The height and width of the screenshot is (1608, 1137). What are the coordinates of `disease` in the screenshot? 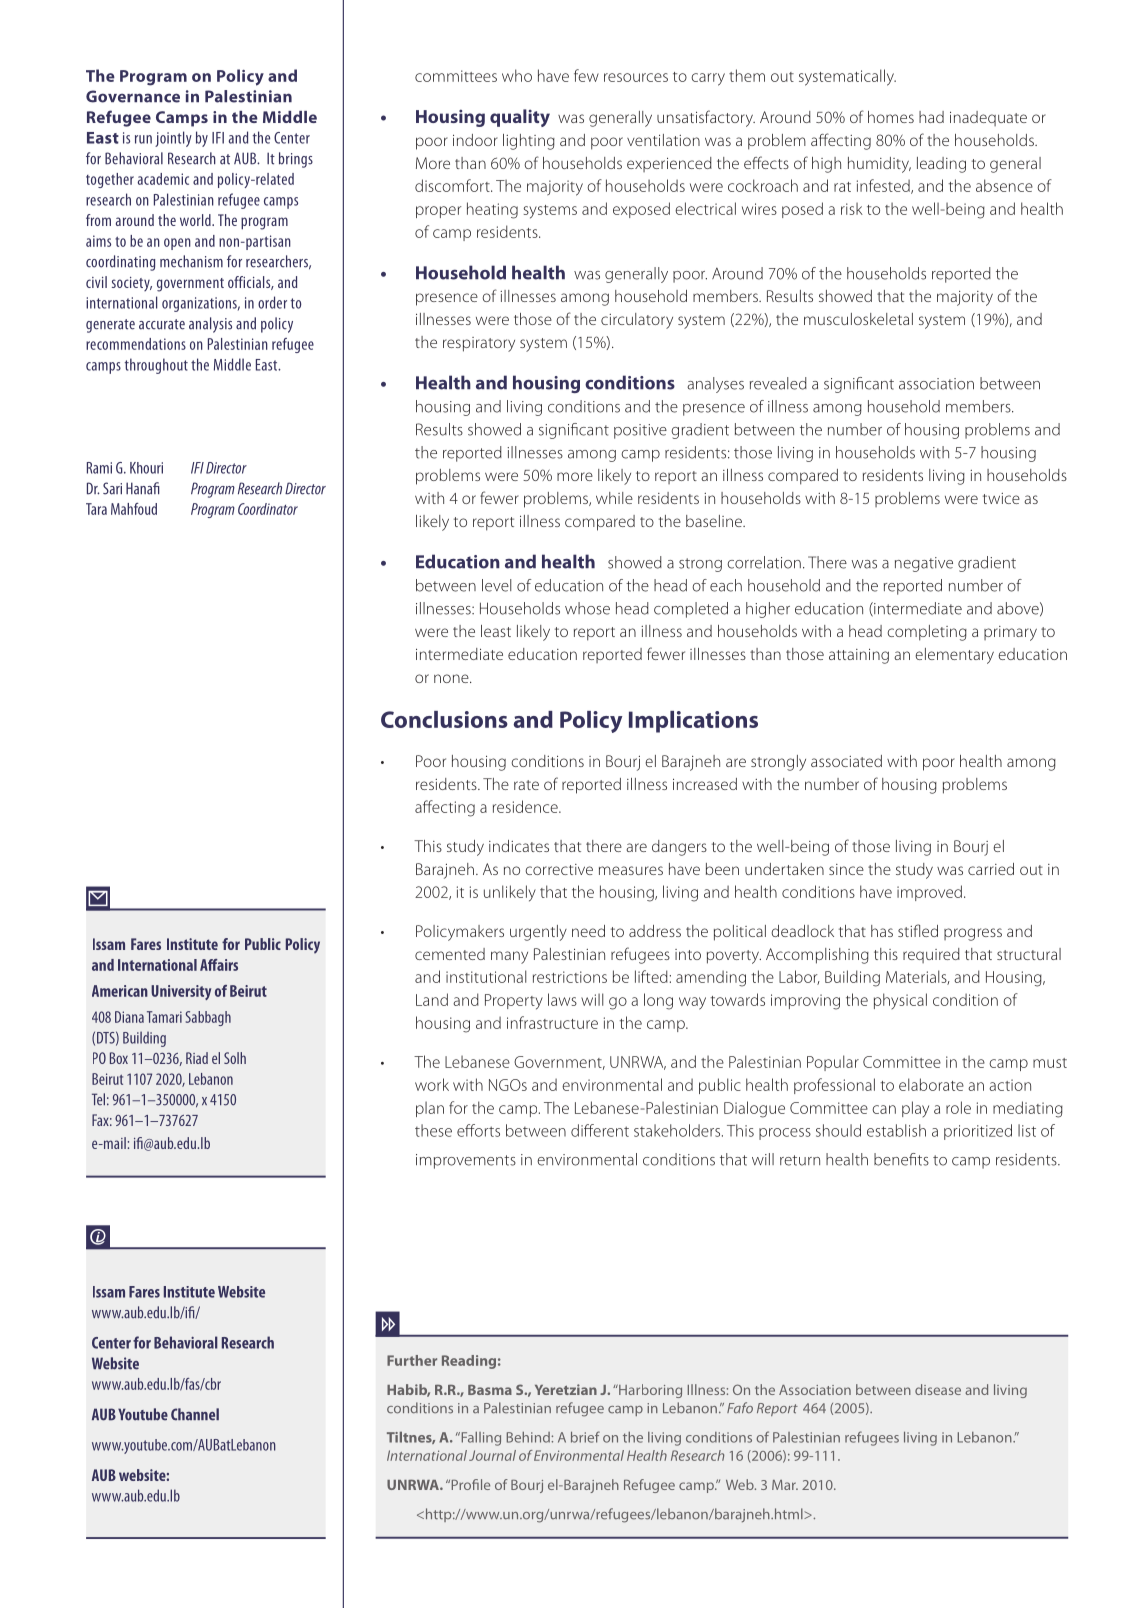 It's located at (938, 1389).
